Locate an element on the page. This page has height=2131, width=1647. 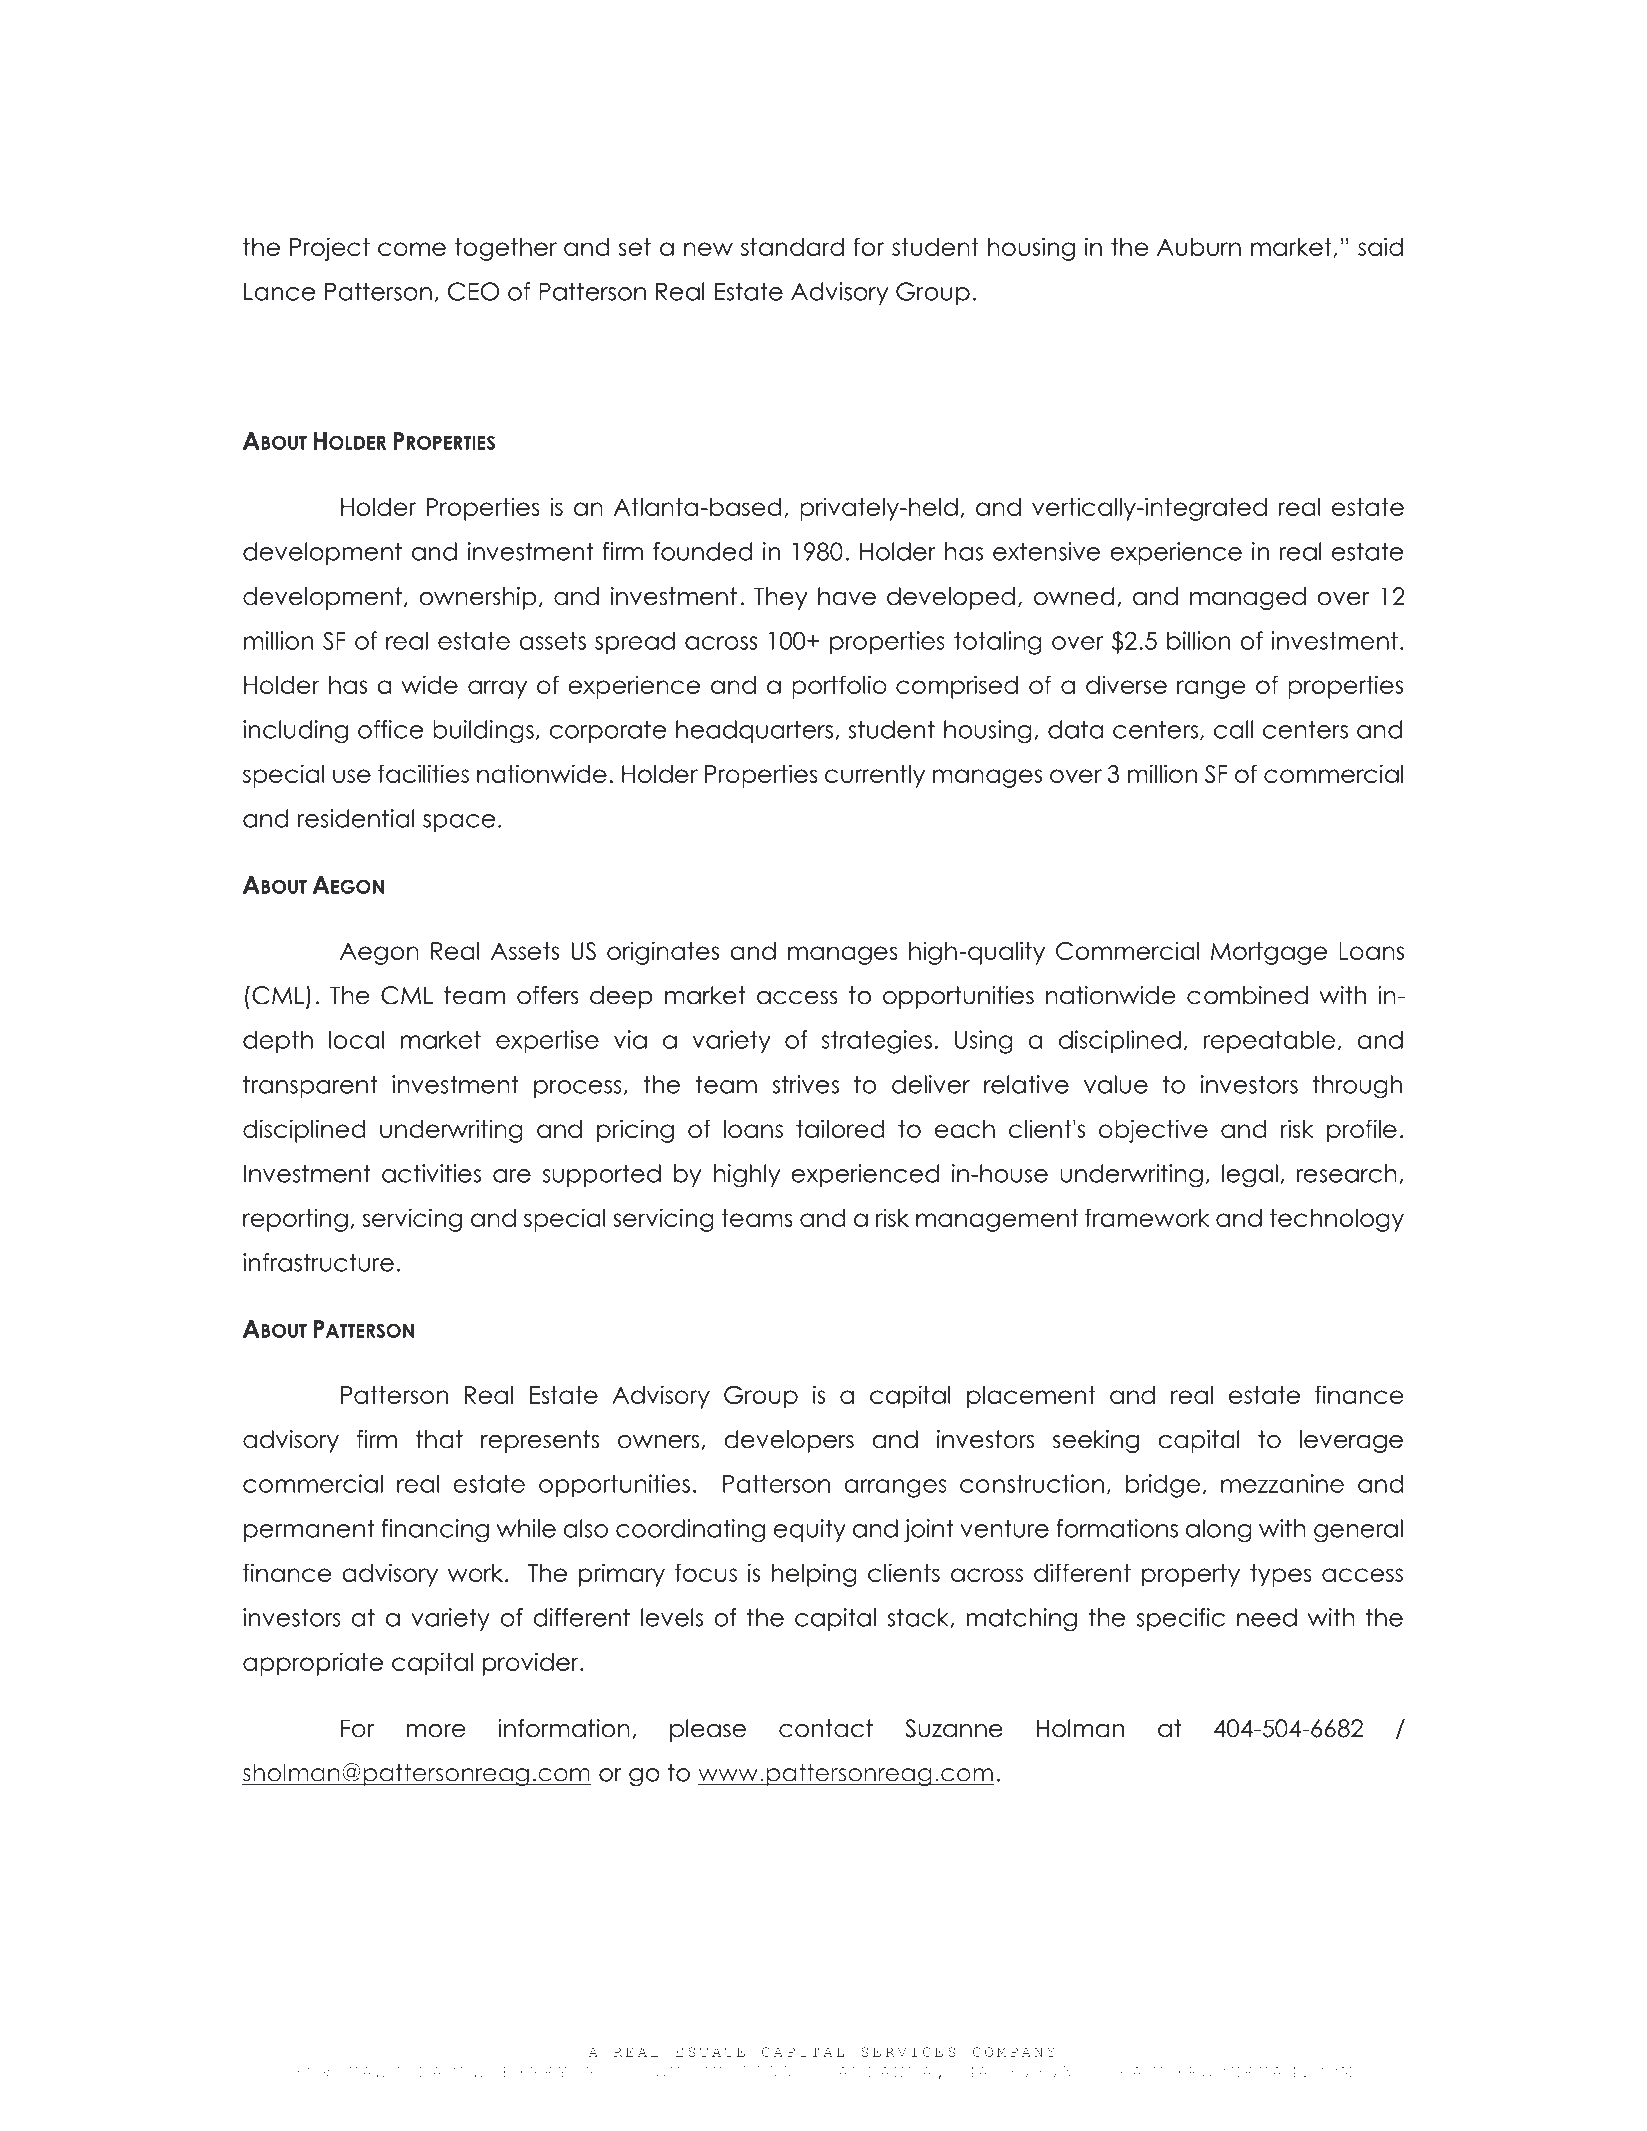
Auburn is located at coordinates (1199, 247).
